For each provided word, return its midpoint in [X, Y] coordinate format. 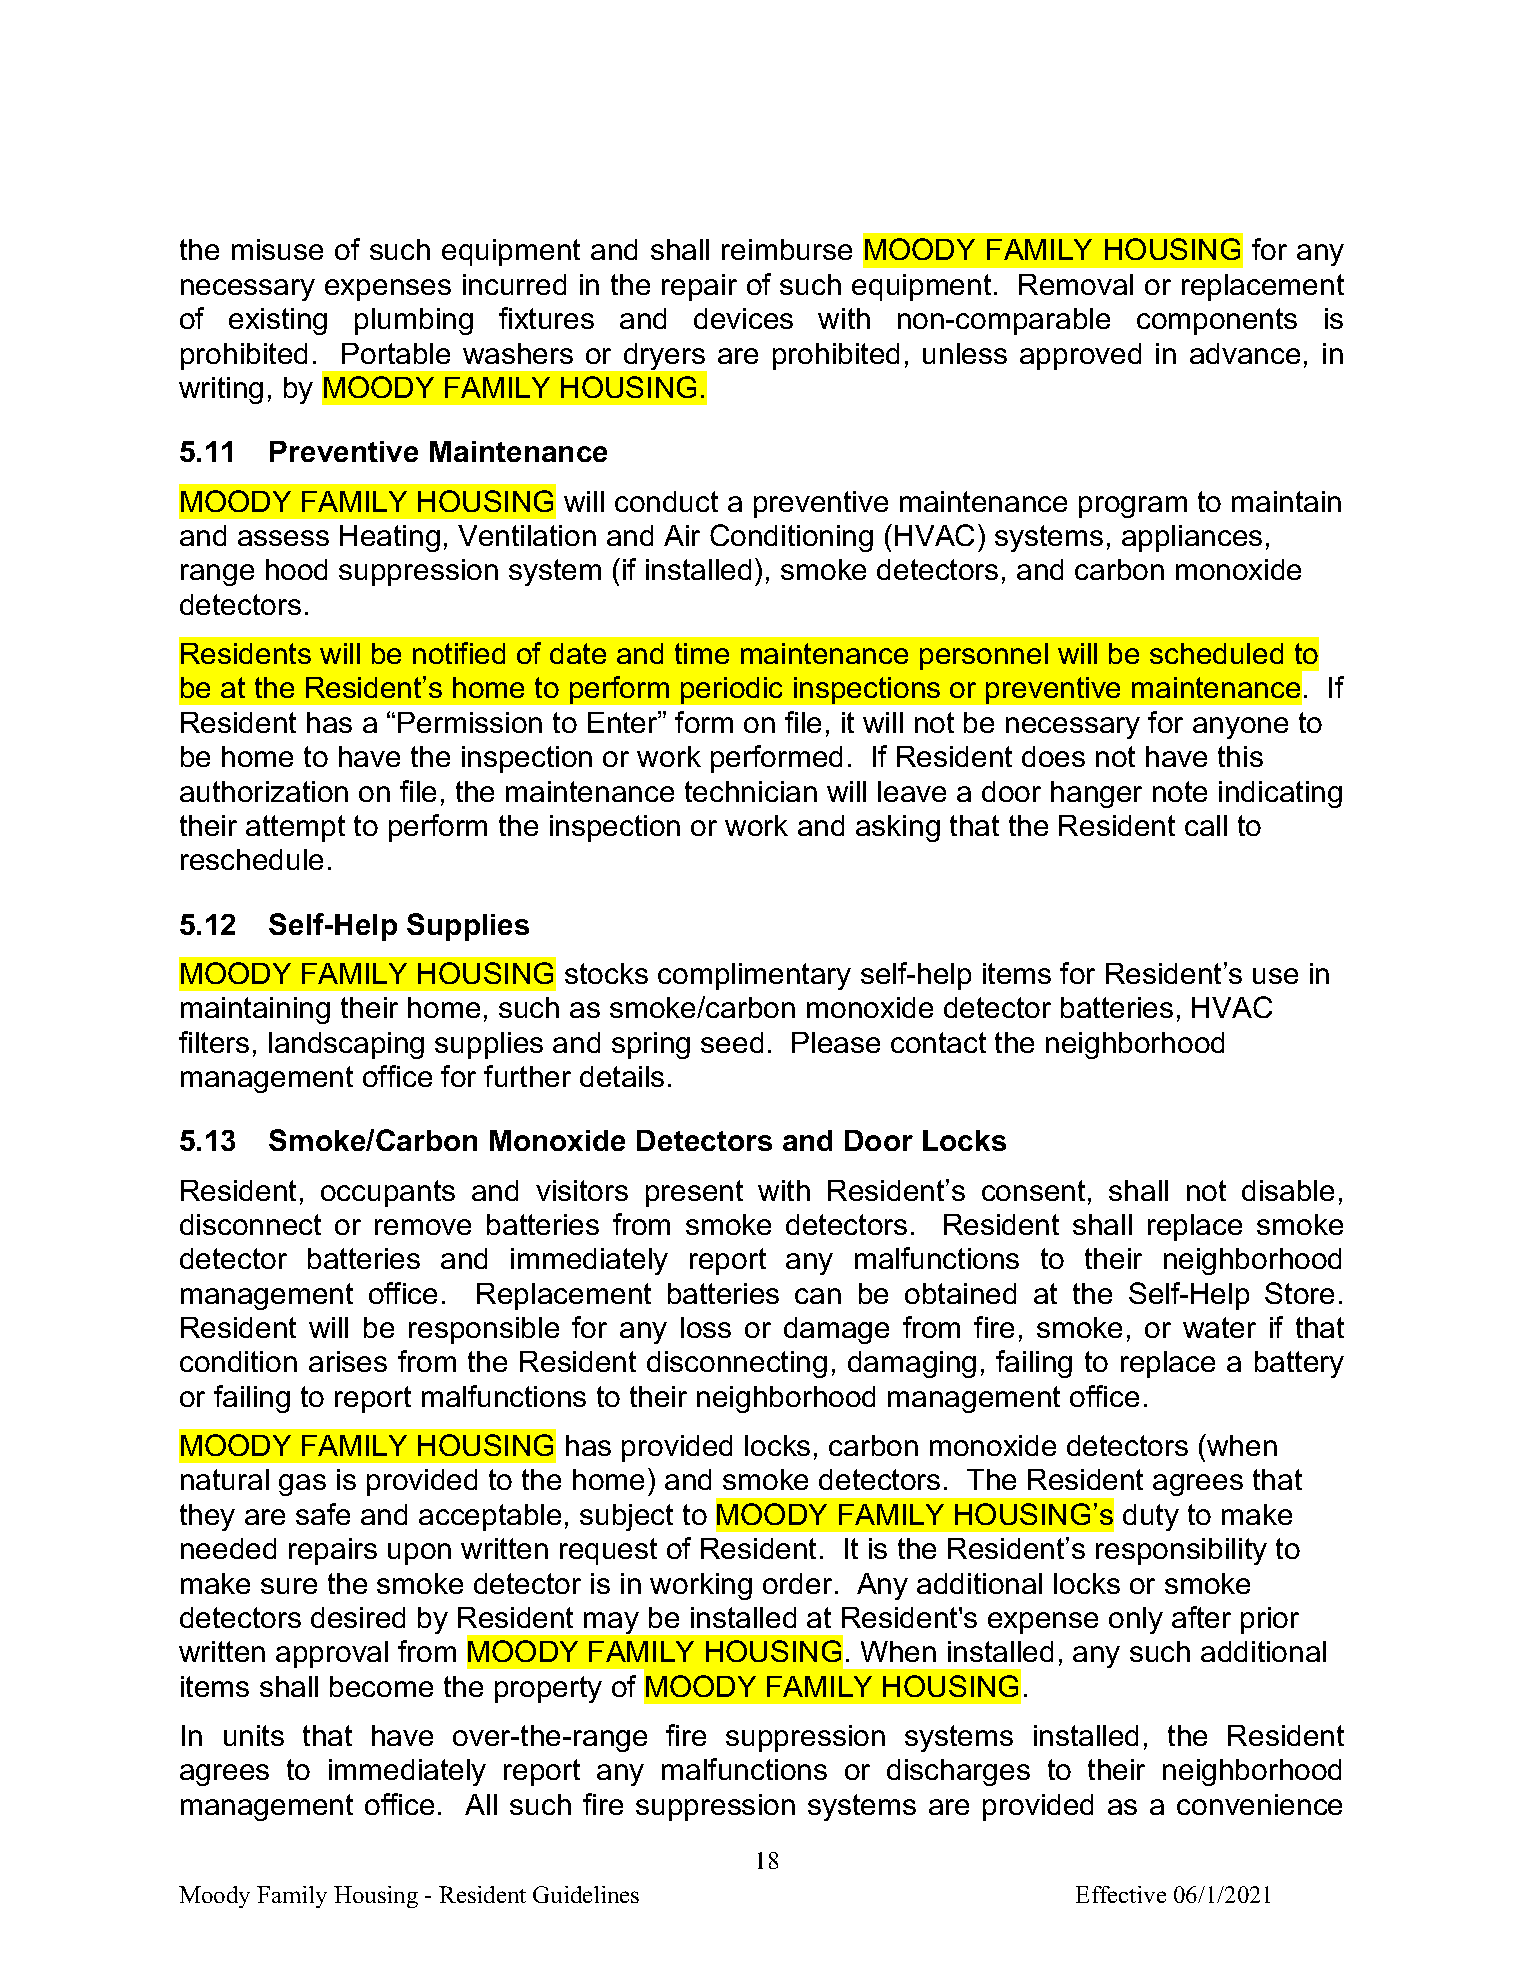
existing [278, 321]
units [254, 1735]
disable [1288, 1190]
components [1217, 321]
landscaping [346, 1045]
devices [743, 318]
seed [732, 1042]
